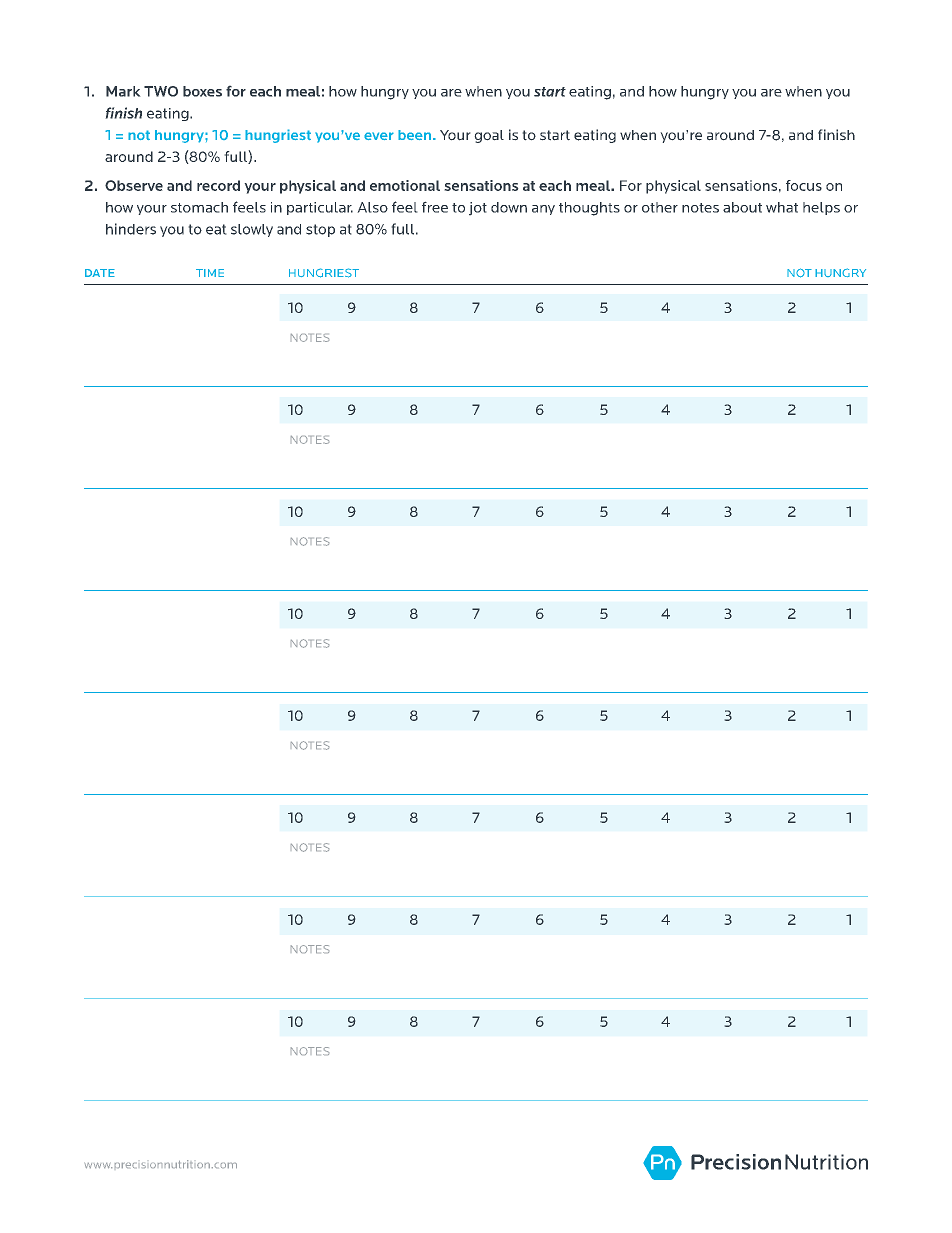 Image resolution: width=952 pixels, height=1233 pixels. What do you see at coordinates (489, 136) in the screenshot?
I see `goal` at bounding box center [489, 136].
